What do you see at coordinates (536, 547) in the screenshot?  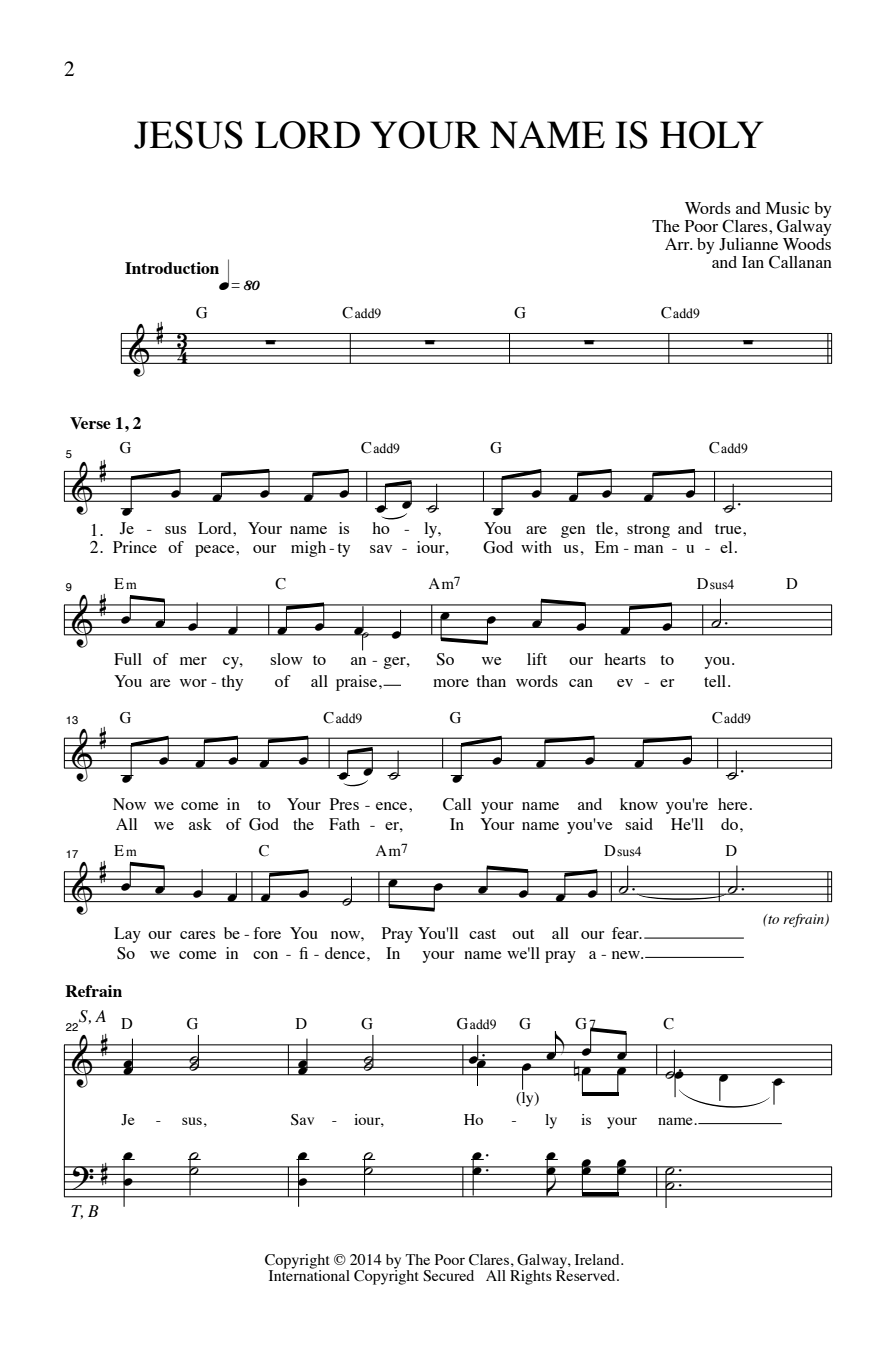 I see `with` at bounding box center [536, 547].
